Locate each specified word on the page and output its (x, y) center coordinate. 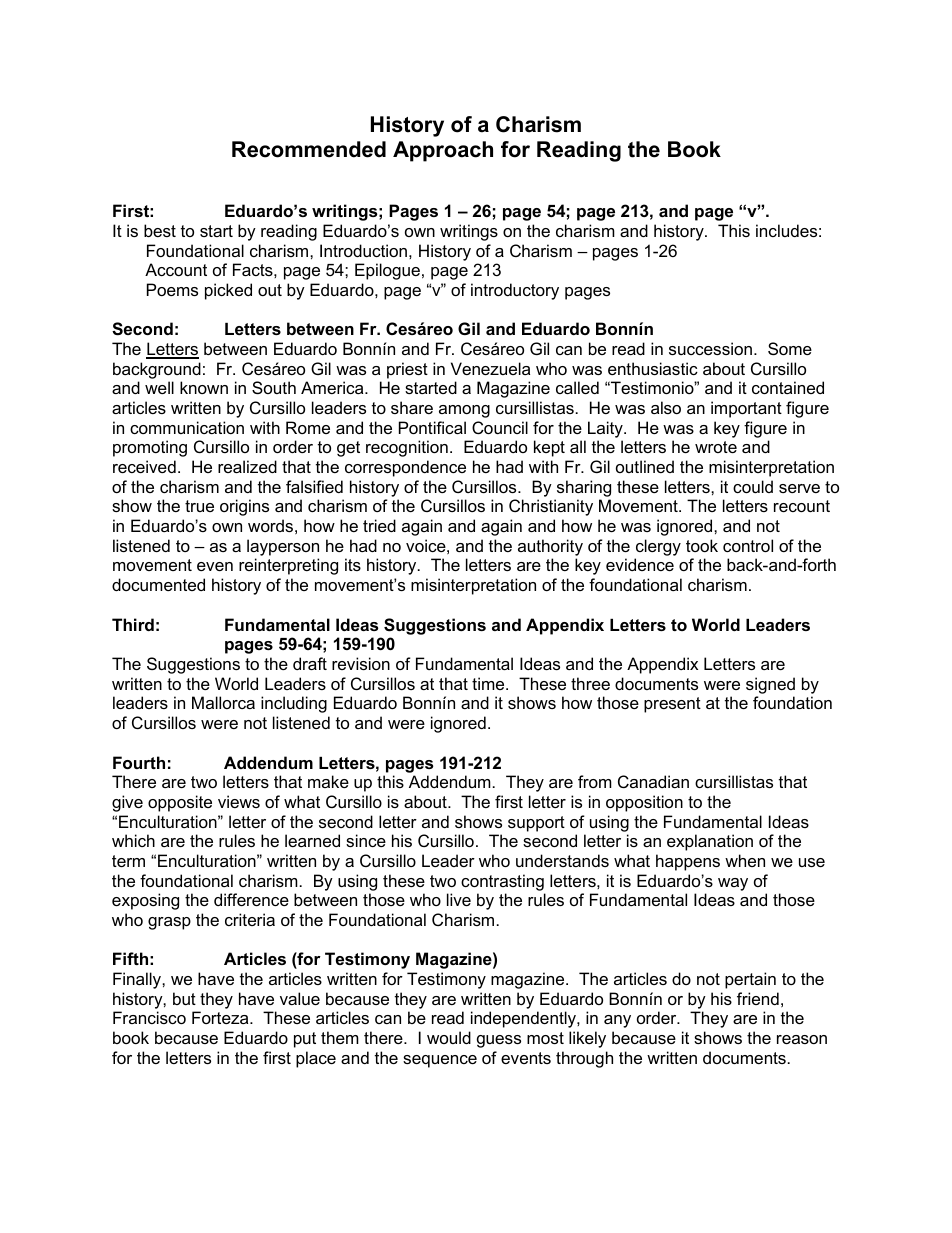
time (489, 683)
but (184, 998)
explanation (710, 842)
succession (710, 348)
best (160, 230)
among (464, 411)
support (536, 824)
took (702, 545)
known (204, 387)
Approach (443, 151)
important (746, 409)
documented (158, 584)
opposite (180, 803)
